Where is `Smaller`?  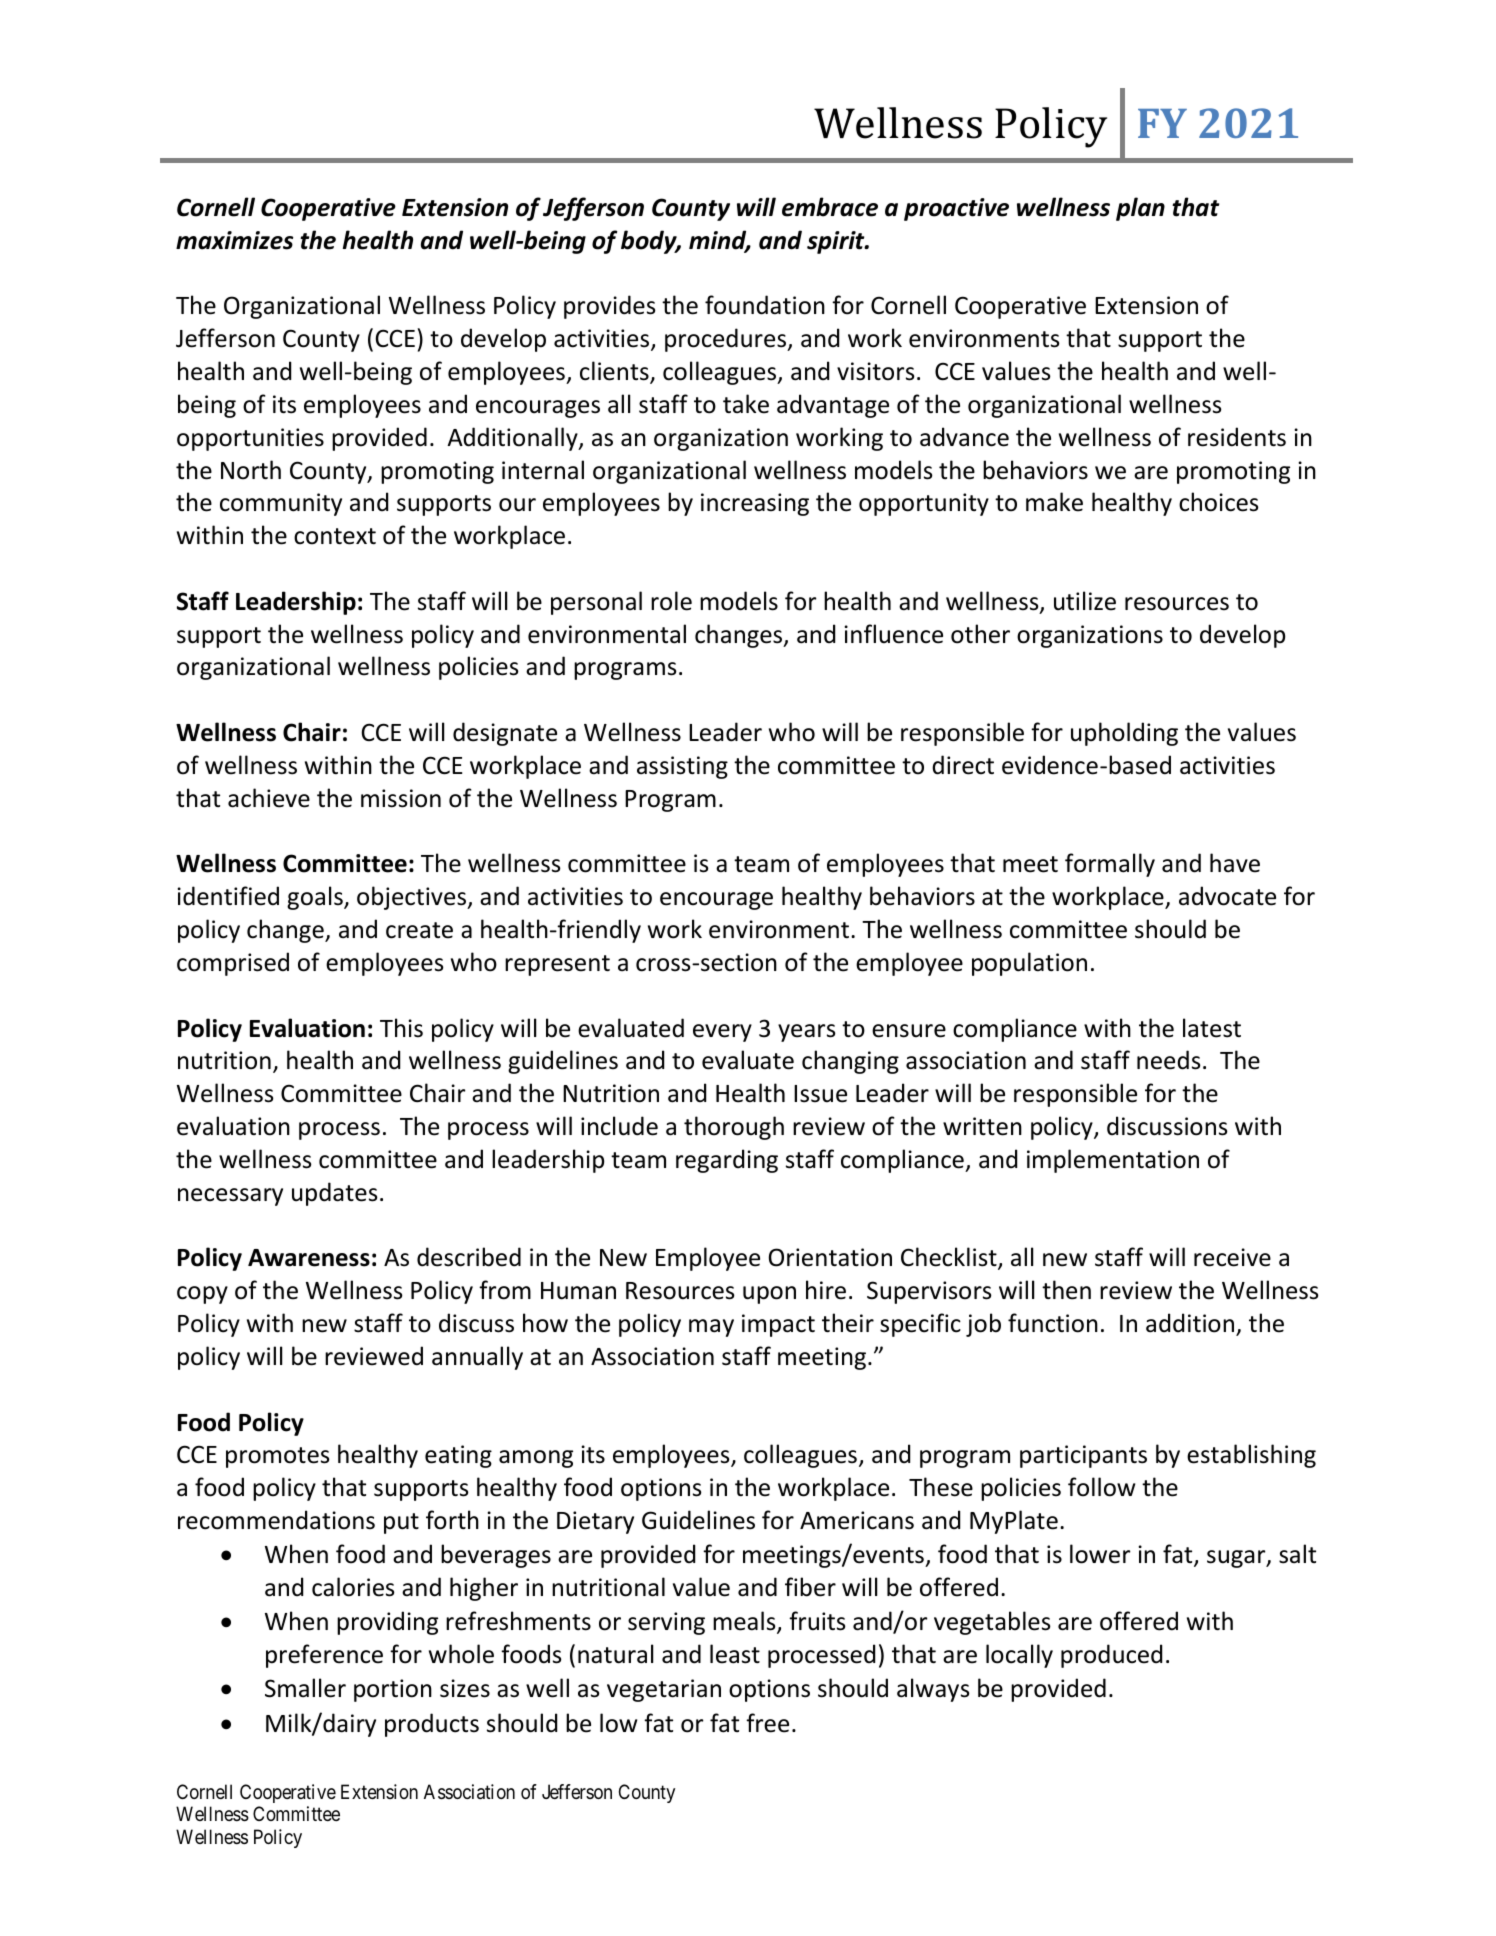
Smaller is located at coordinates (305, 1688).
